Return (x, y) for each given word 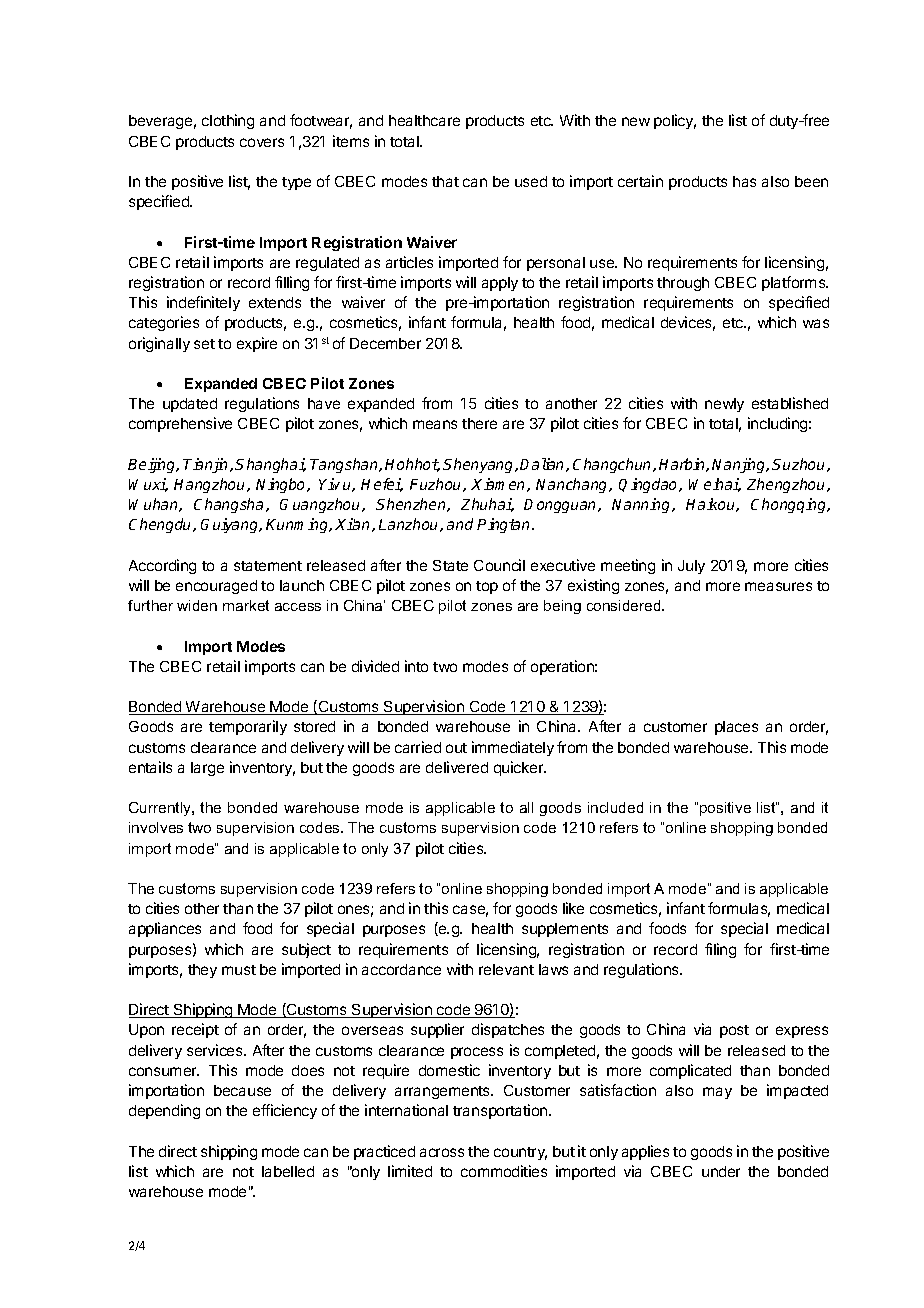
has (744, 181)
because (242, 1090)
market (246, 605)
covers (262, 142)
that (445, 181)
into (416, 666)
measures (778, 586)
